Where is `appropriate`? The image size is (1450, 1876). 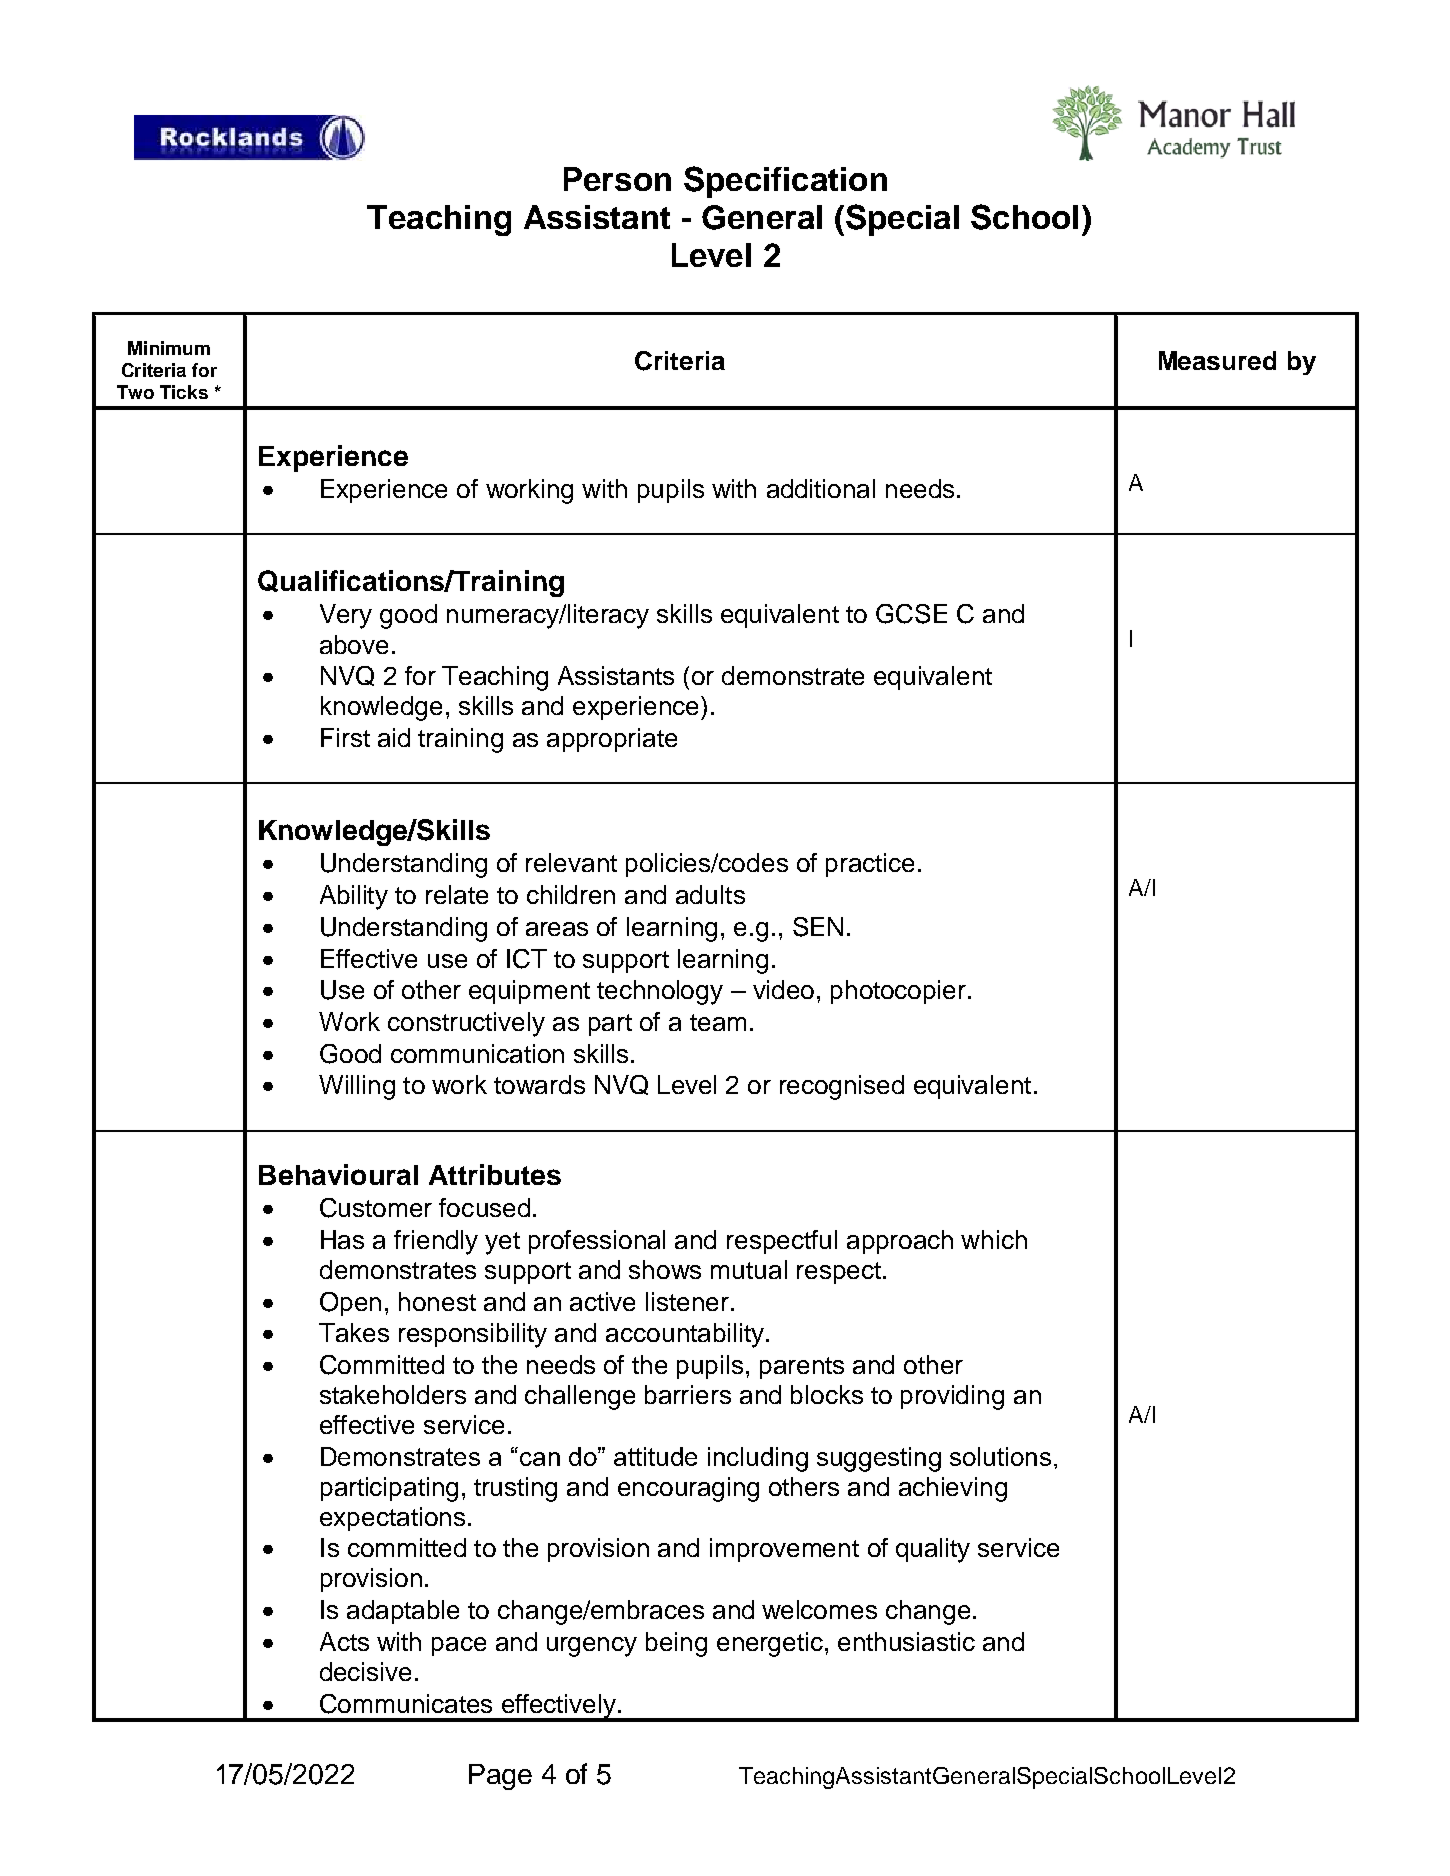 appropriate is located at coordinates (612, 740).
